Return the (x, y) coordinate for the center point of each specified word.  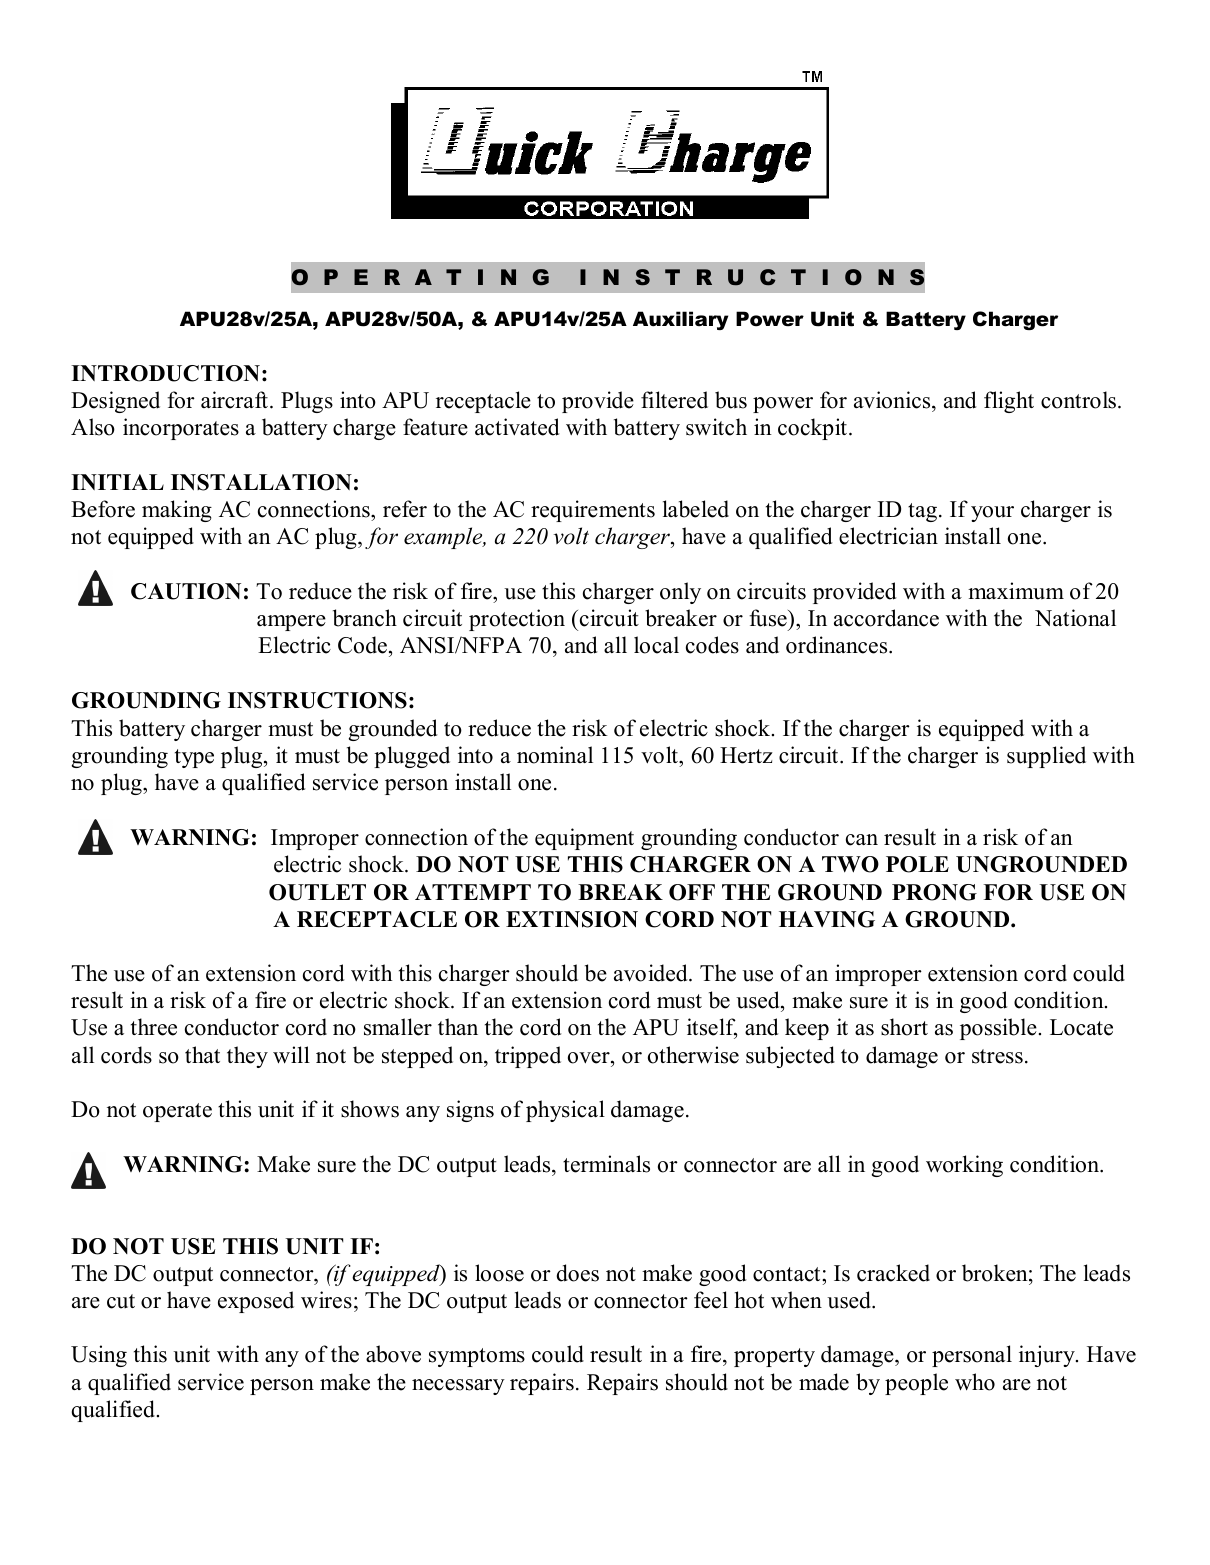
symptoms (477, 1357)
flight (1009, 402)
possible (998, 1029)
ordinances (838, 645)
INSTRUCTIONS (317, 700)
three (154, 1027)
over (590, 1058)
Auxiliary (680, 320)
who (975, 1382)
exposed (256, 1302)
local (656, 645)
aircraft (236, 400)
